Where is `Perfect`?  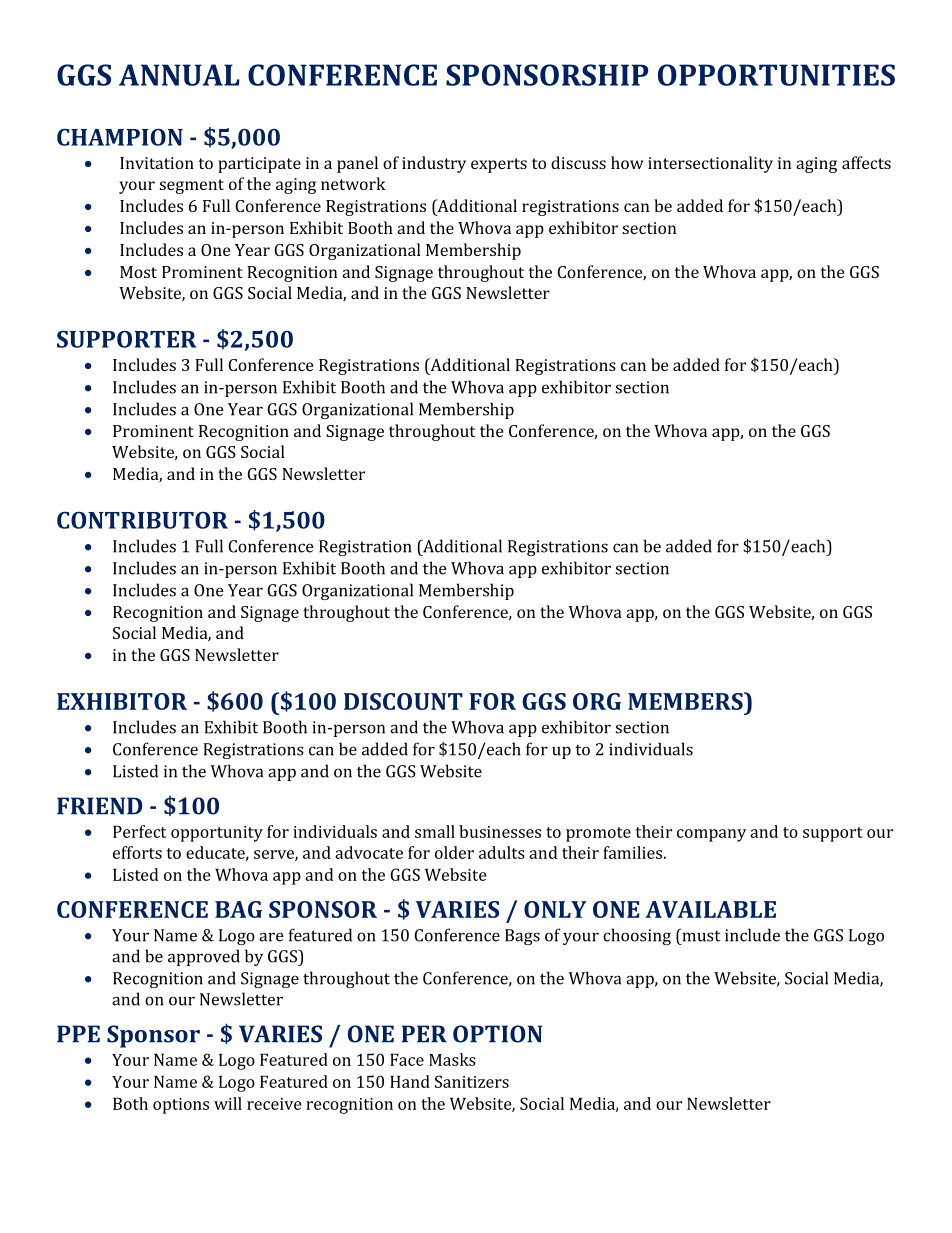
Perfect is located at coordinates (139, 831).
